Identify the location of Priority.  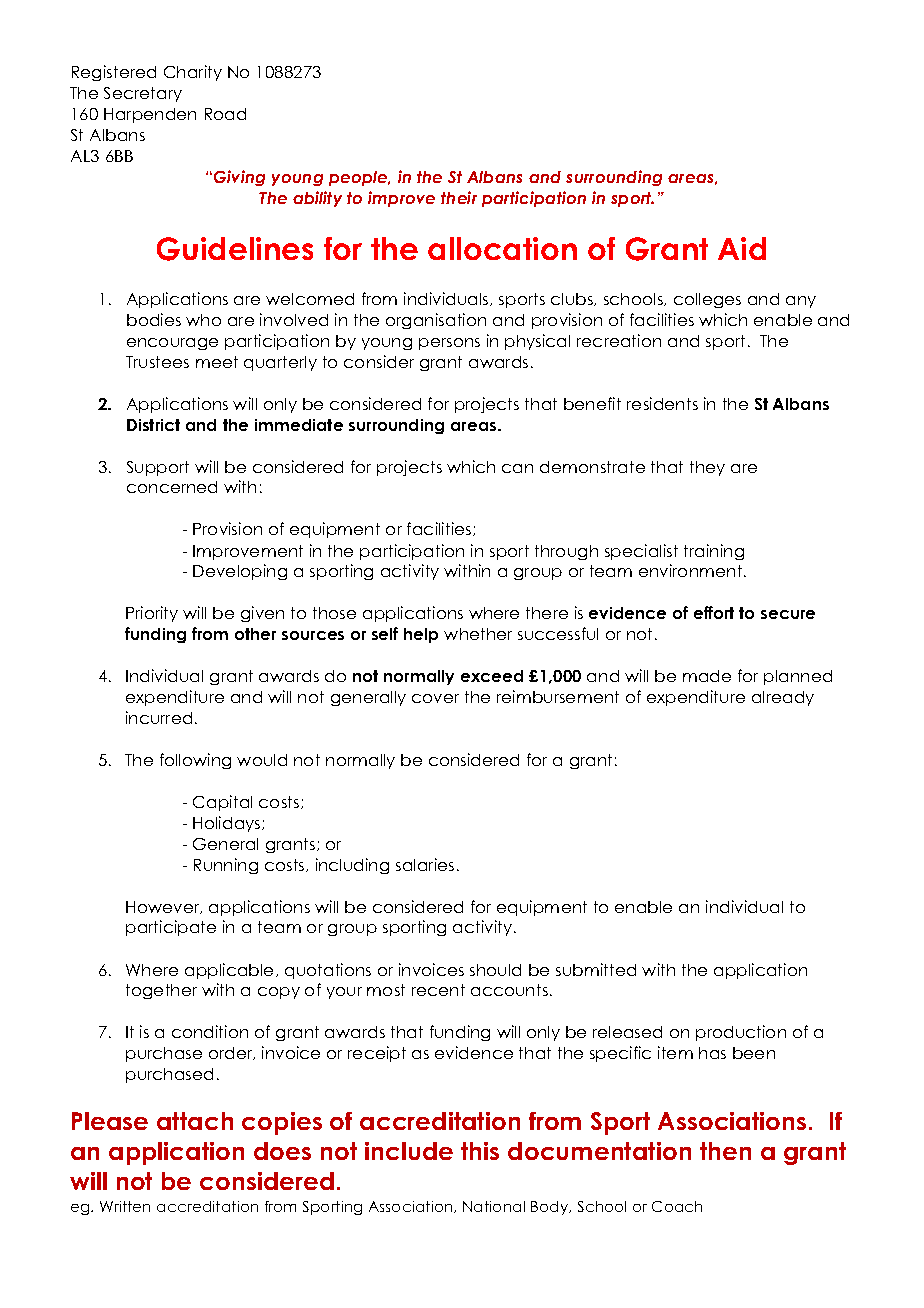
(152, 614).
